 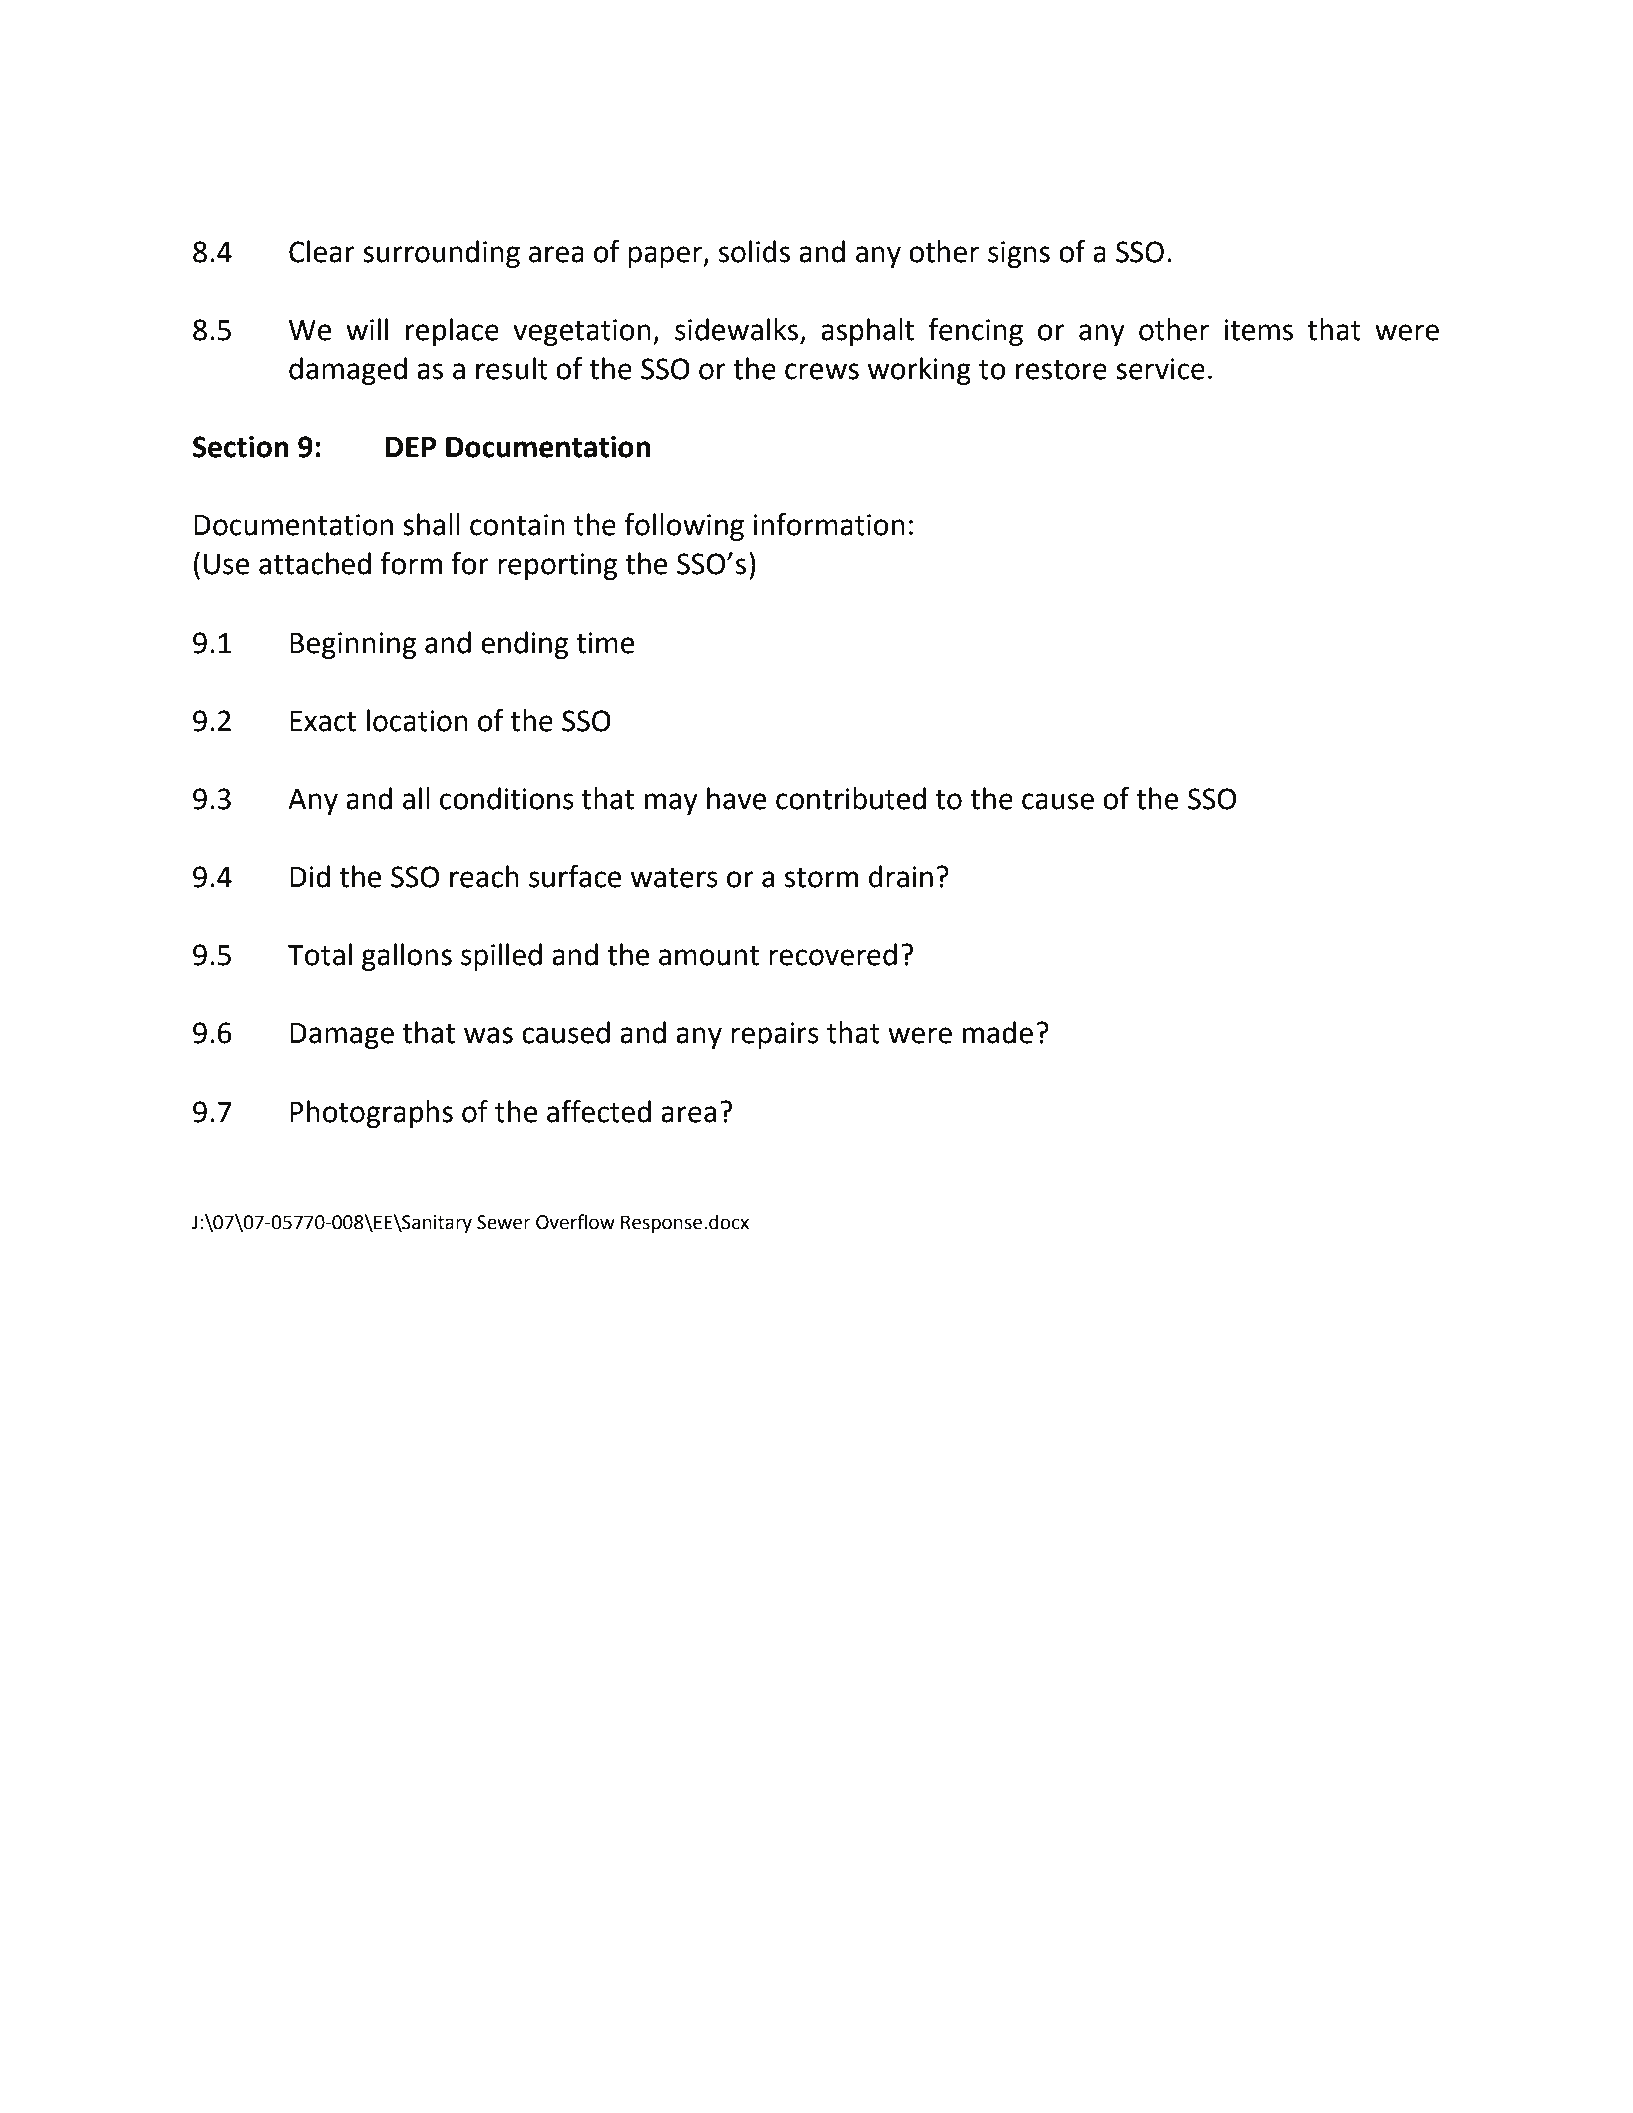 I want to click on have, so click(x=736, y=798).
